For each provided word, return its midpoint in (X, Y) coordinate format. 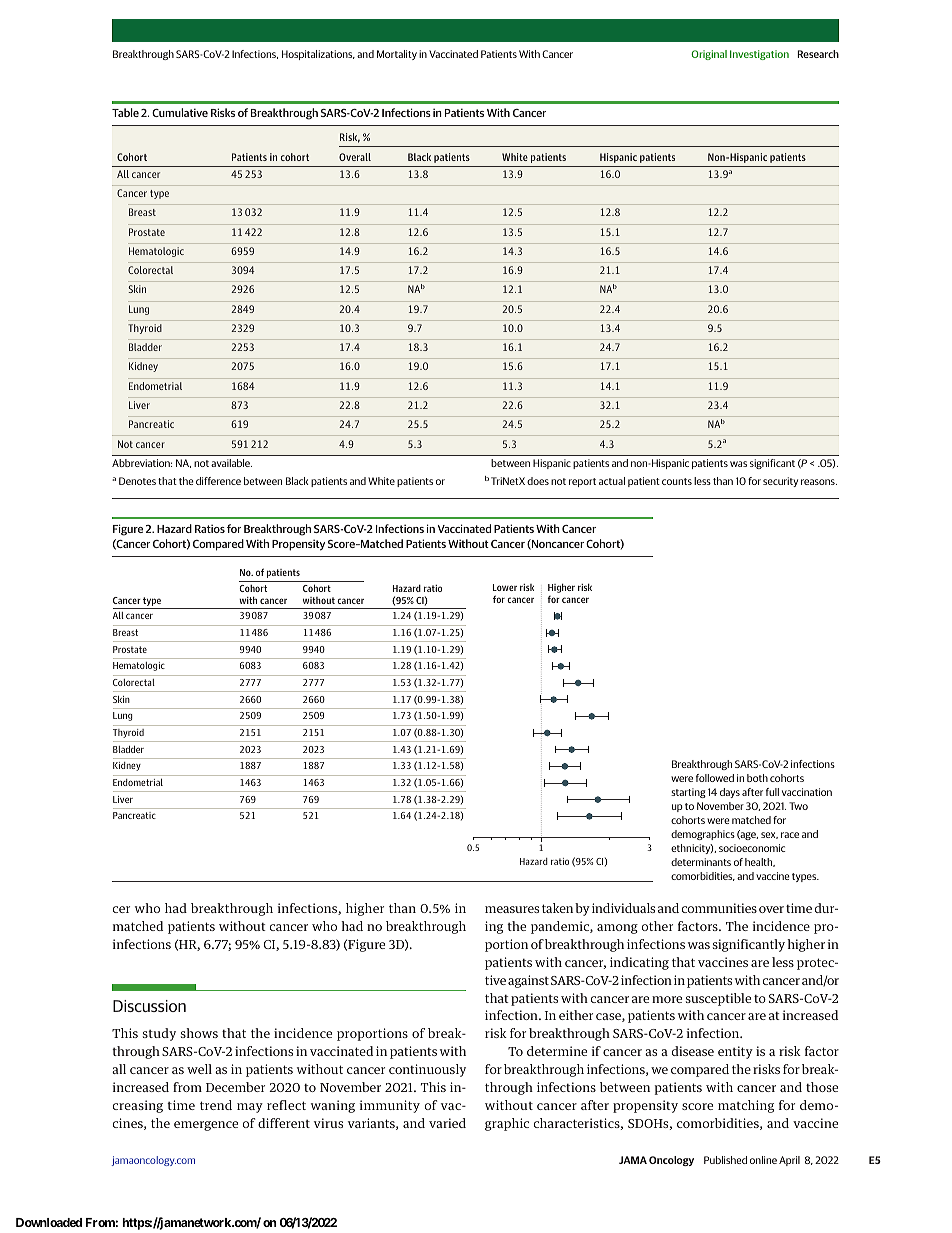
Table (125, 112)
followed (715, 778)
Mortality (397, 55)
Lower (505, 587)
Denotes (137, 481)
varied (447, 1123)
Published (725, 1160)
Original (709, 55)
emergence (206, 1126)
